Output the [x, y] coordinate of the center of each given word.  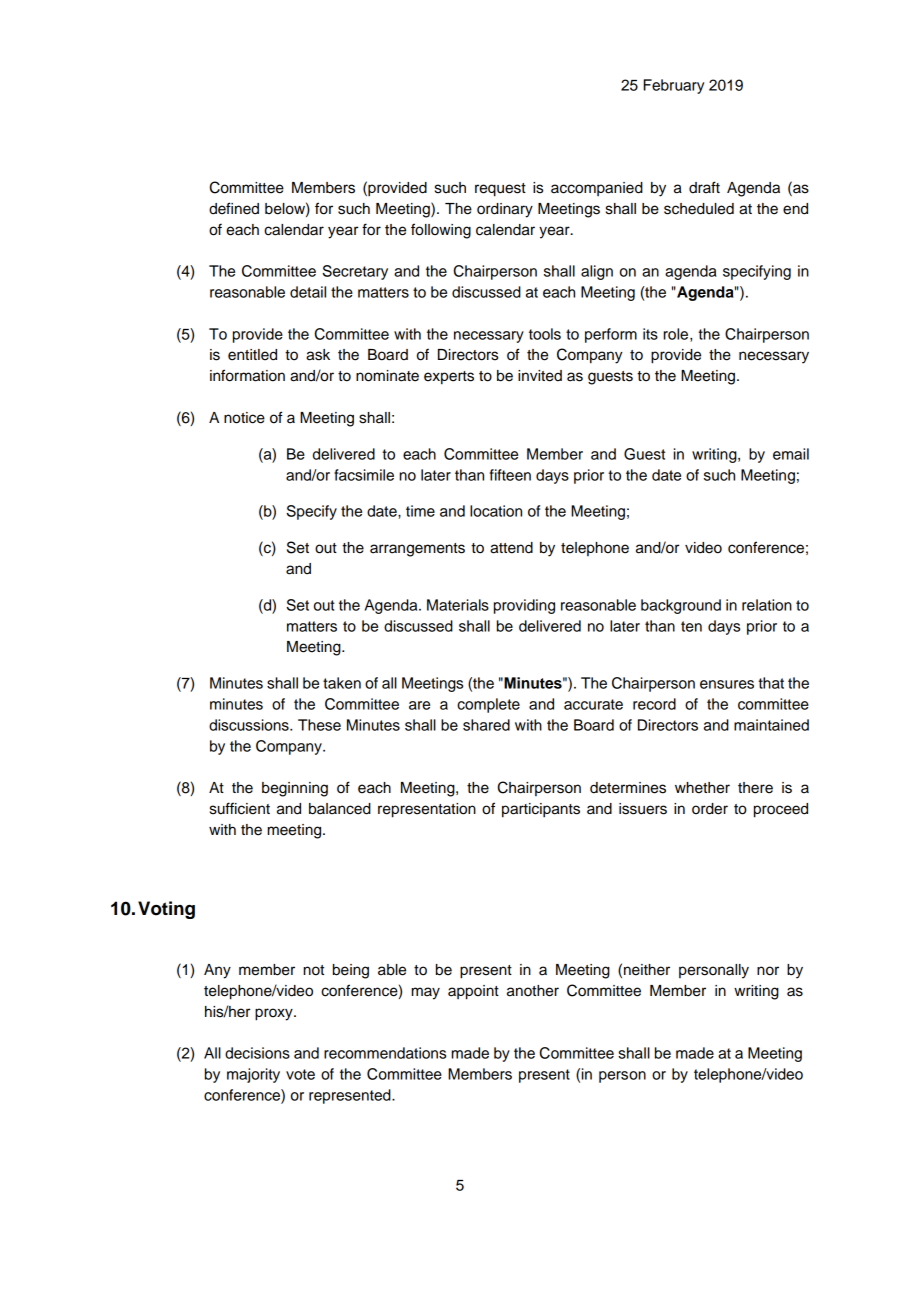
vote [300, 1074]
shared [486, 725]
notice [244, 418]
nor [768, 971]
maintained [771, 725]
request [500, 190]
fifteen [510, 475]
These [319, 725]
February [674, 86]
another [533, 991]
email [791, 454]
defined [234, 208]
